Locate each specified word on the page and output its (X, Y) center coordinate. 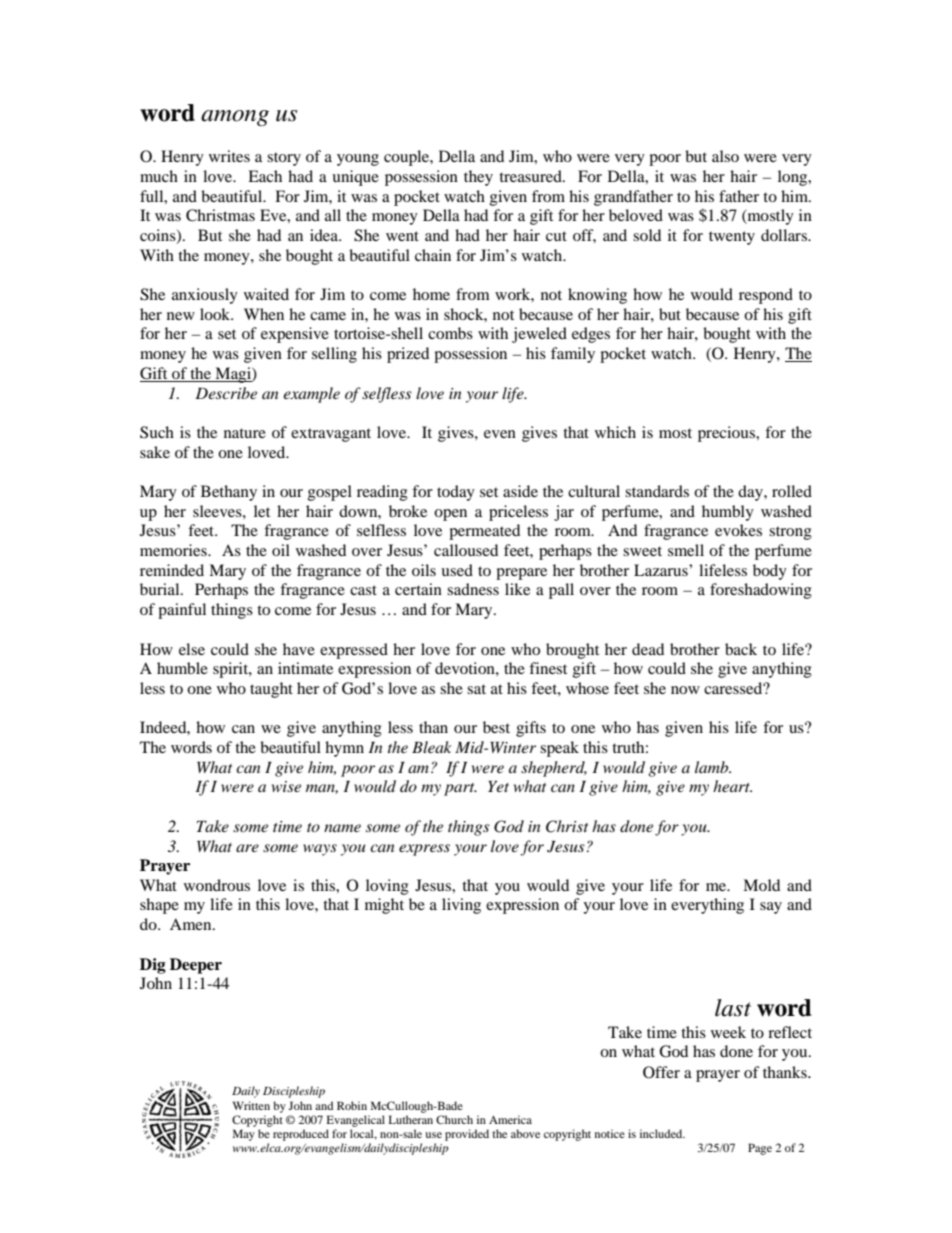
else (192, 649)
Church (454, 1119)
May (244, 1135)
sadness (473, 589)
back (741, 649)
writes (229, 156)
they (478, 178)
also (725, 156)
